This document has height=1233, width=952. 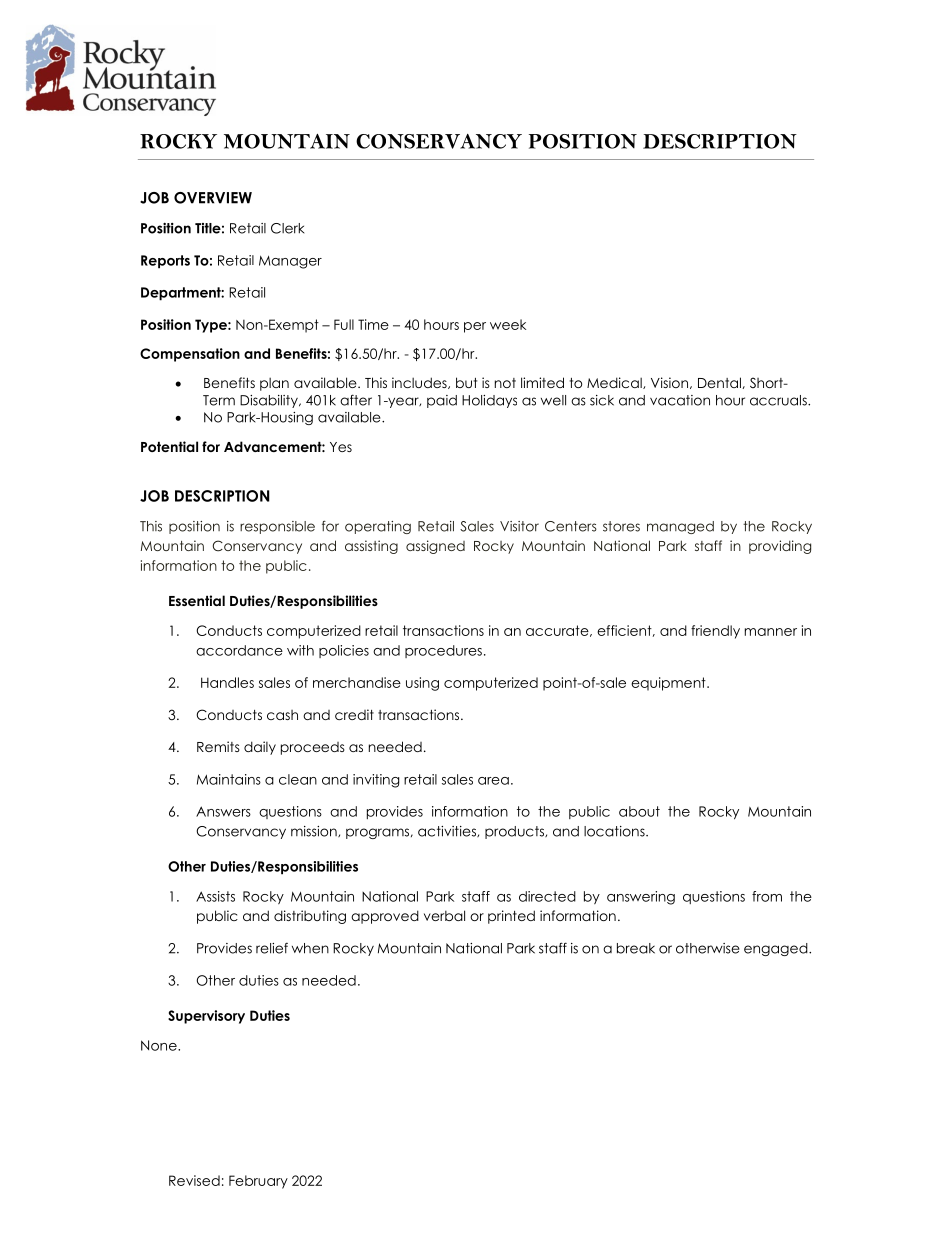 I want to click on procedures, so click(x=443, y=651).
